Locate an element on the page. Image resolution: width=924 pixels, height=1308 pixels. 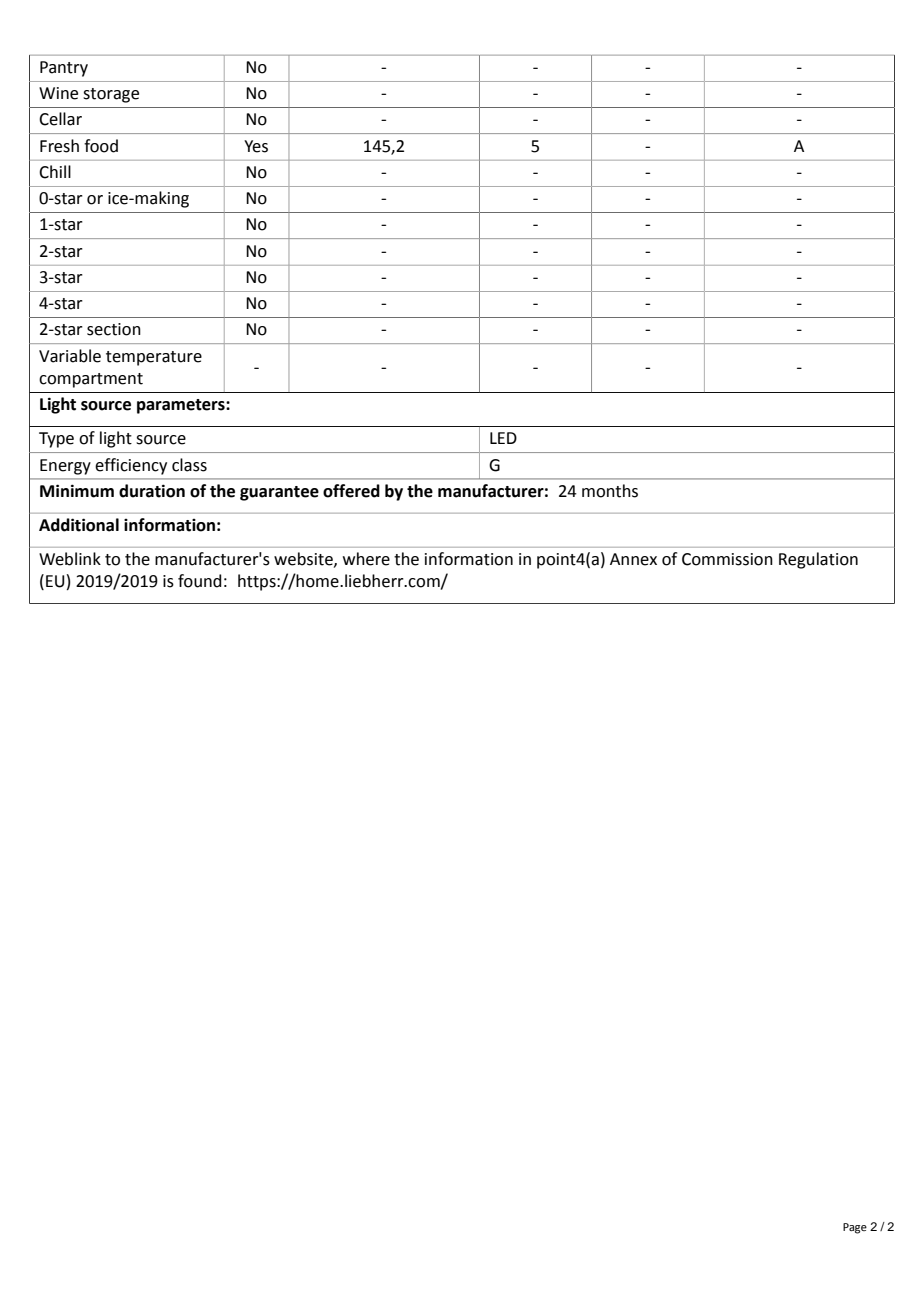
offered is located at coordinates (351, 491).
